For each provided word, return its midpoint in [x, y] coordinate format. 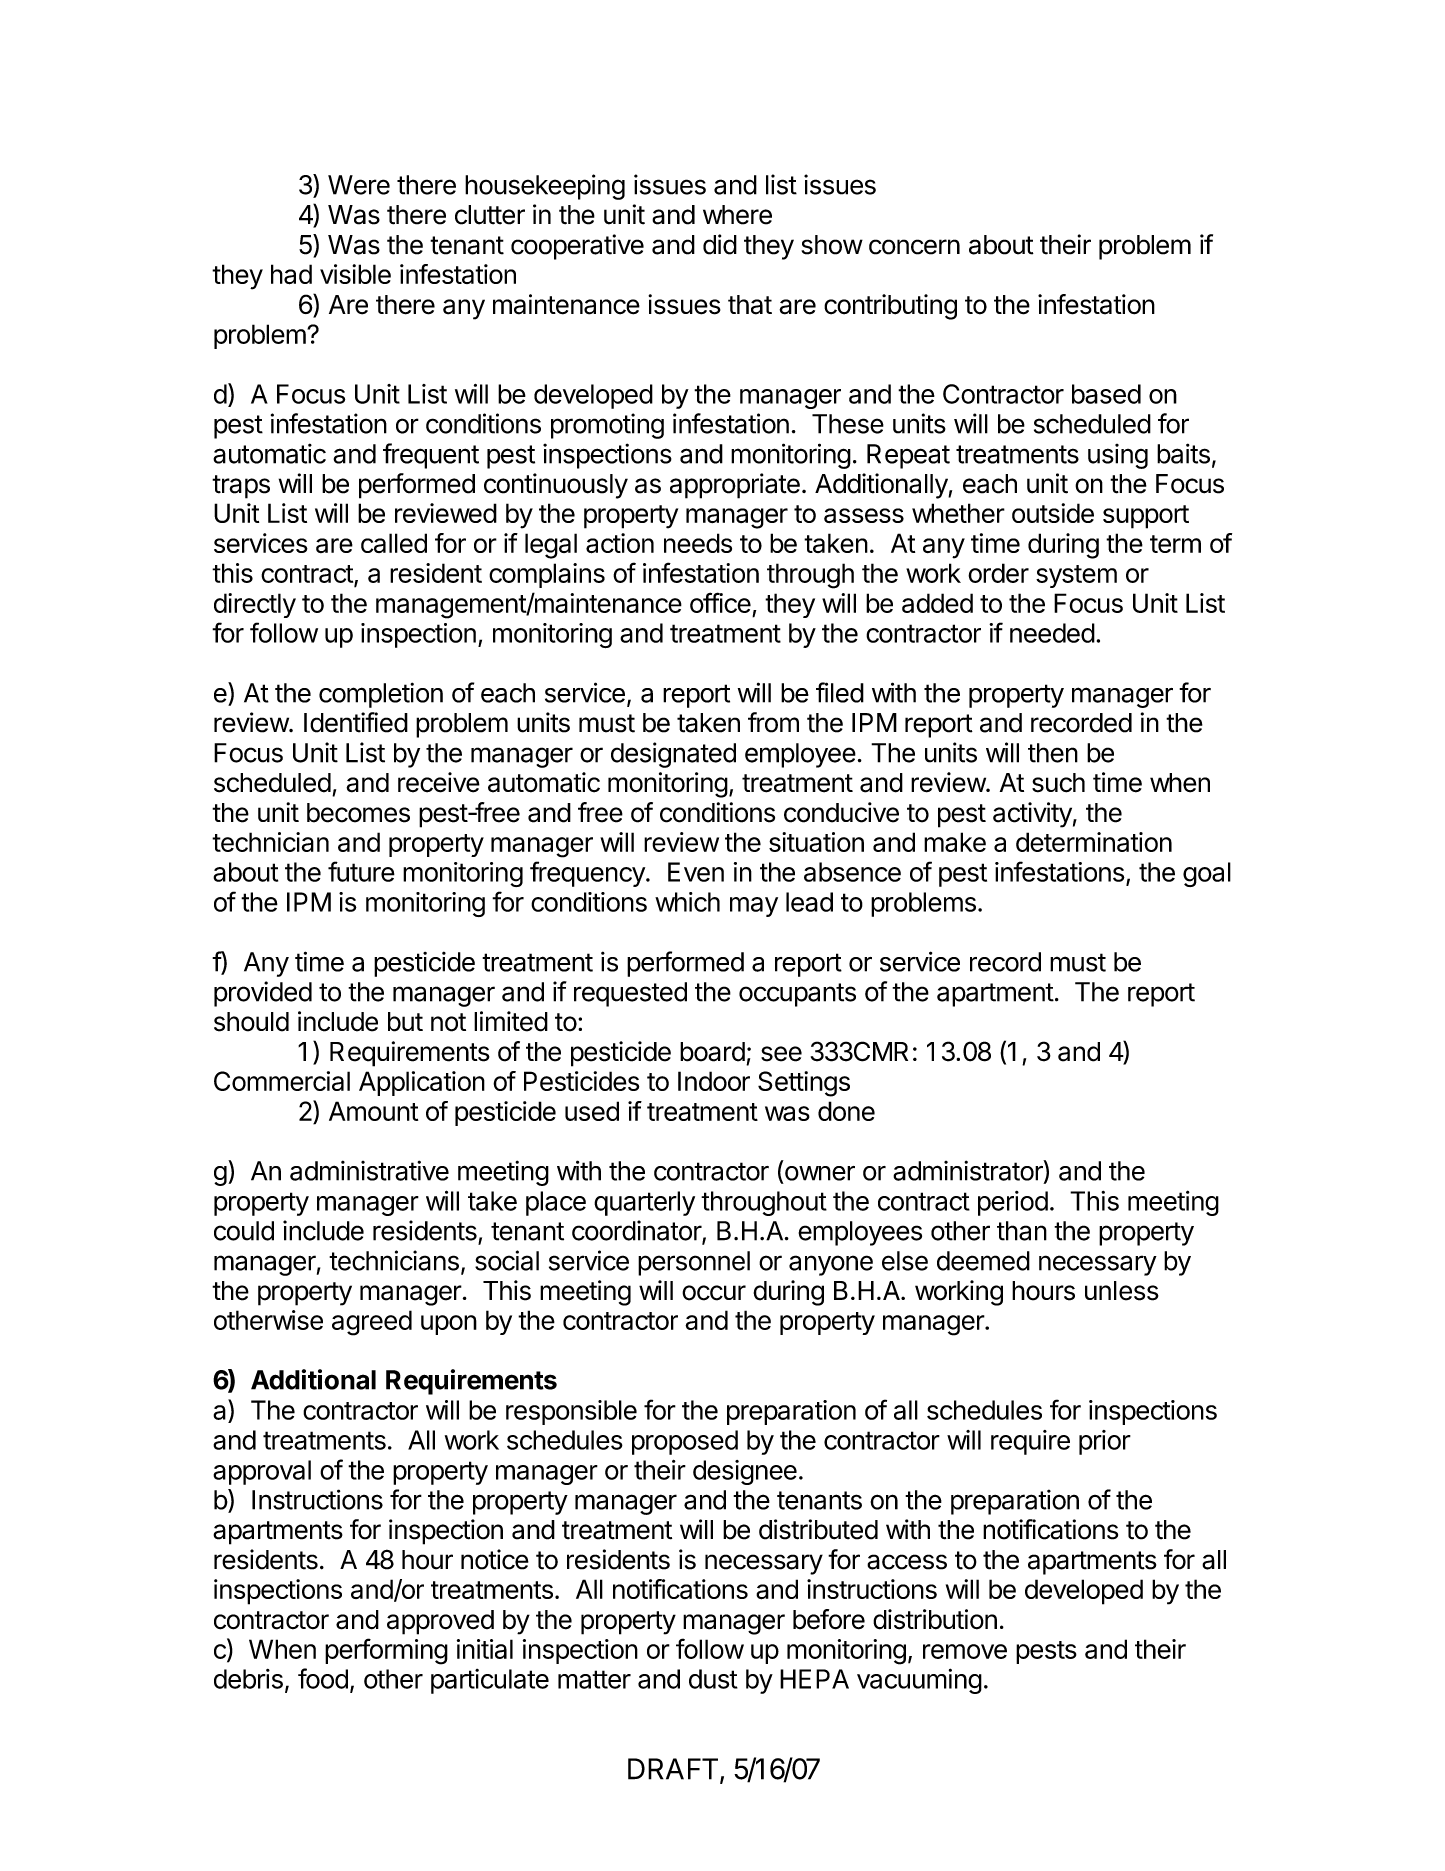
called [394, 543]
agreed [372, 1323]
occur [714, 1293]
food [323, 1678]
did [720, 244]
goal [1207, 874]
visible [355, 274]
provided [263, 994]
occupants [797, 995]
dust [713, 1679]
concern [914, 247]
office [720, 602]
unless [1122, 1291]
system [1076, 576]
